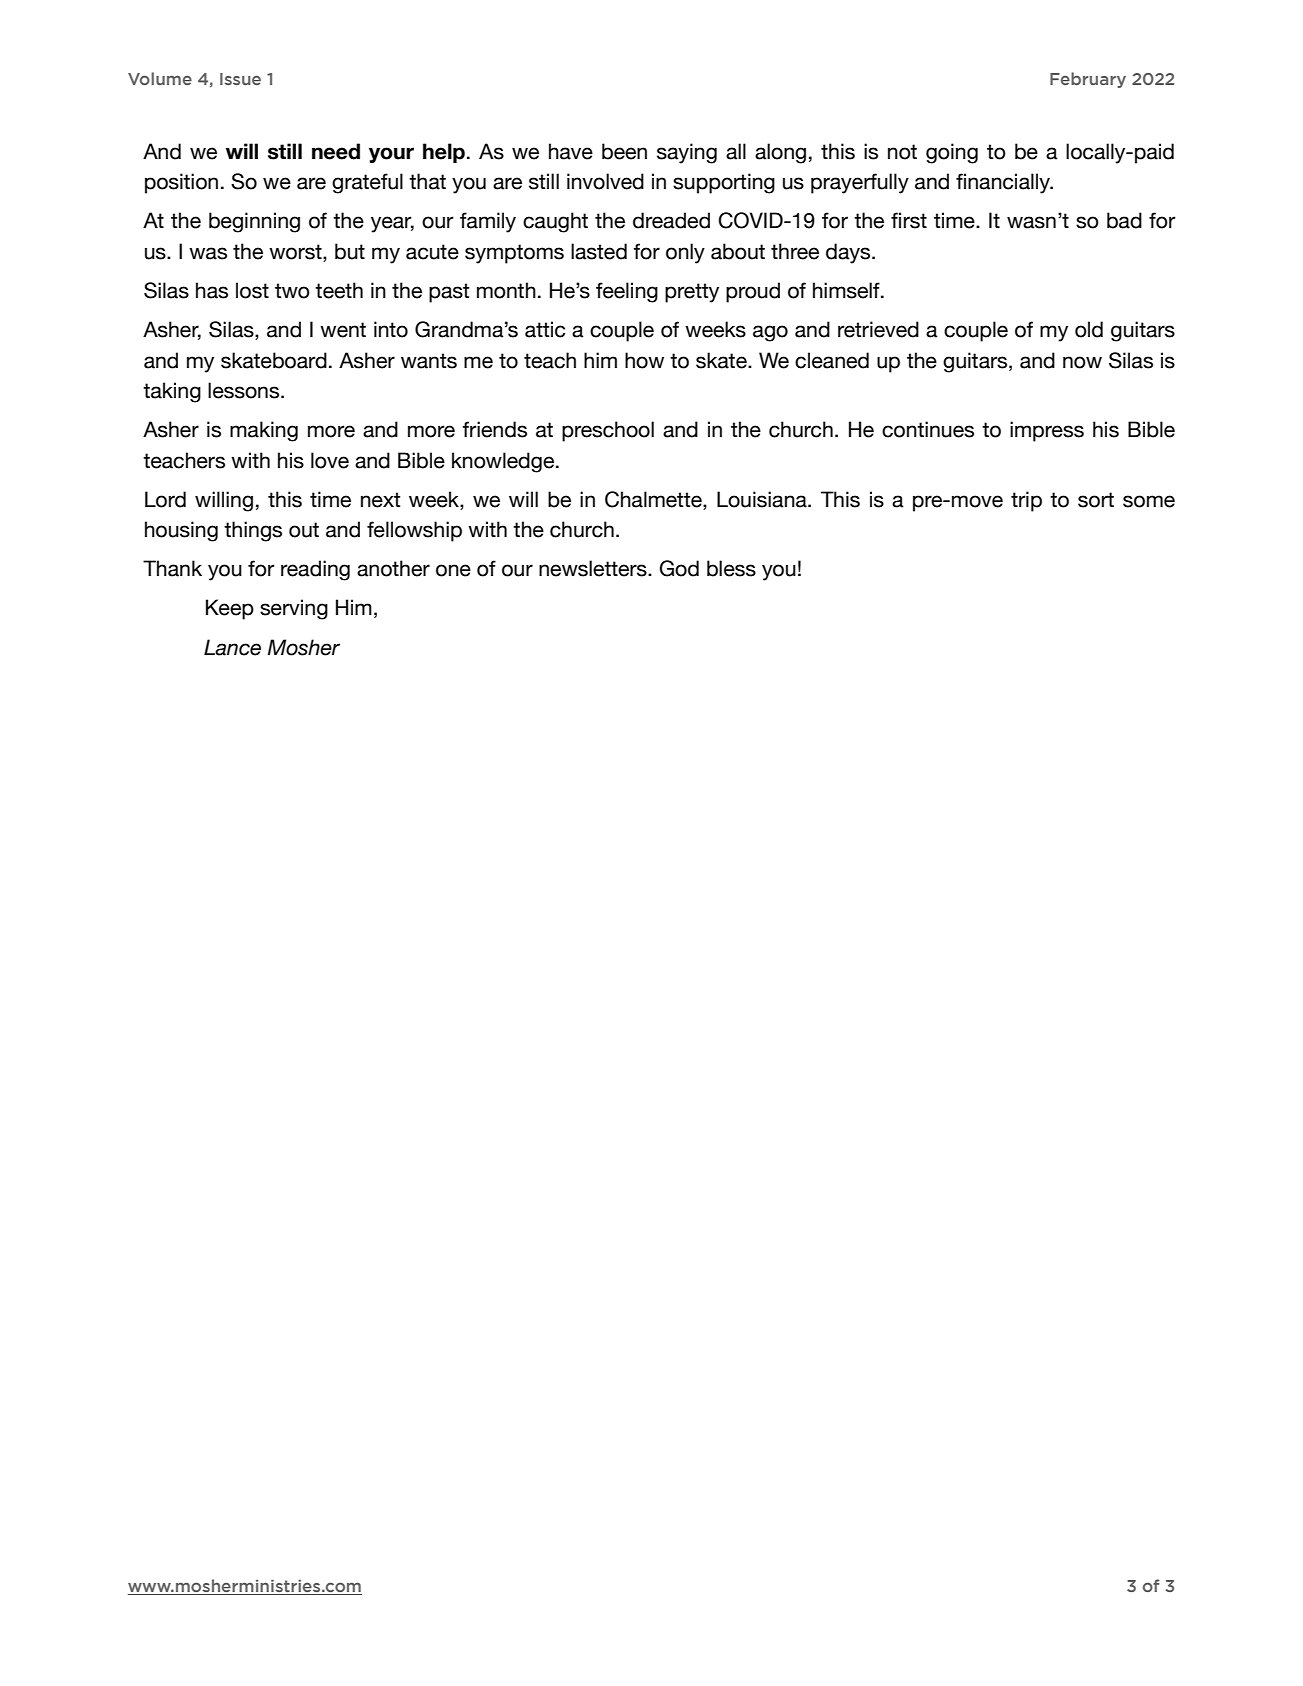 The height and width of the screenshot is (1686, 1303). What do you see at coordinates (240, 79) in the screenshot?
I see `Issue` at bounding box center [240, 79].
